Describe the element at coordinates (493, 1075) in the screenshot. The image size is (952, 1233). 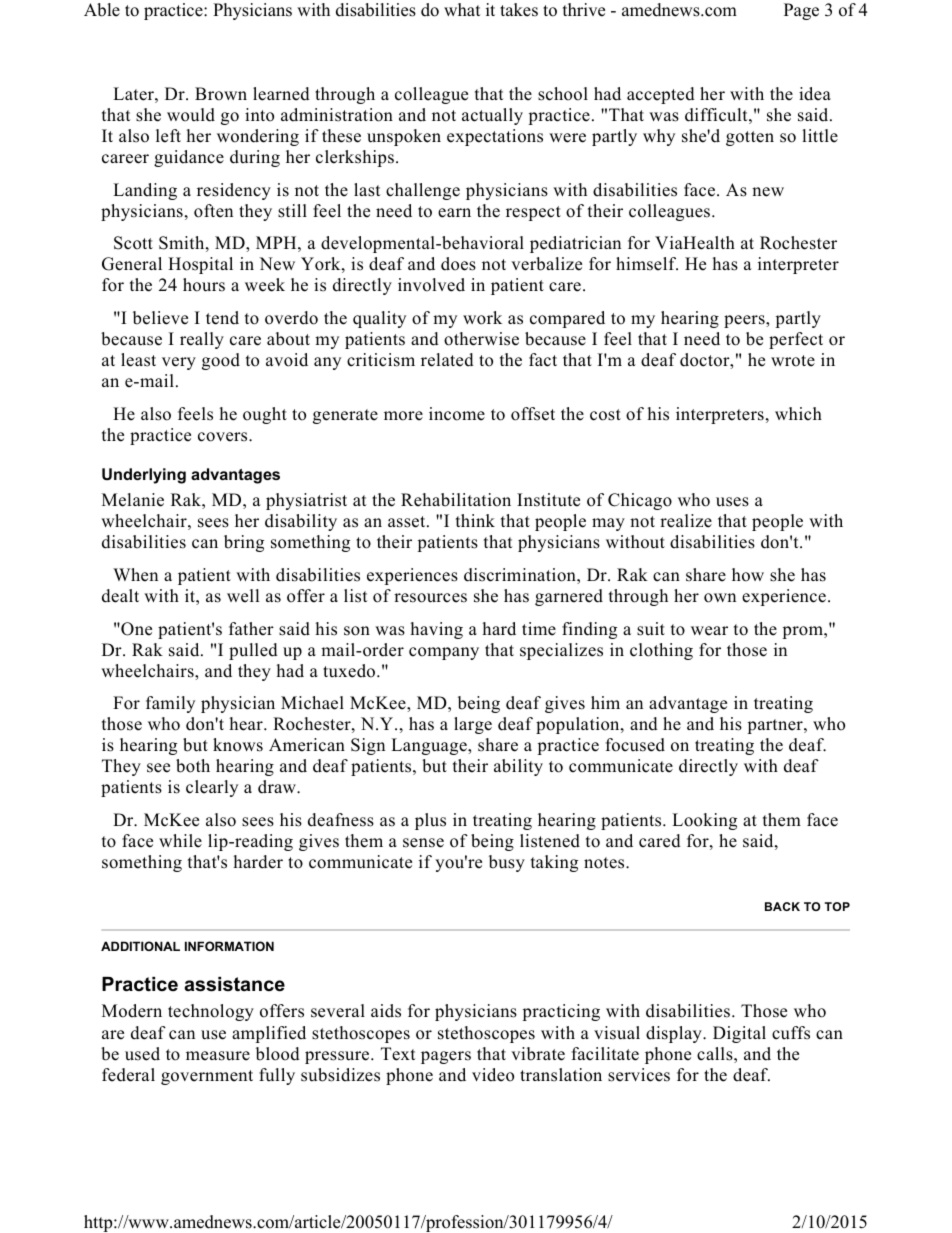
I see `video` at that location.
